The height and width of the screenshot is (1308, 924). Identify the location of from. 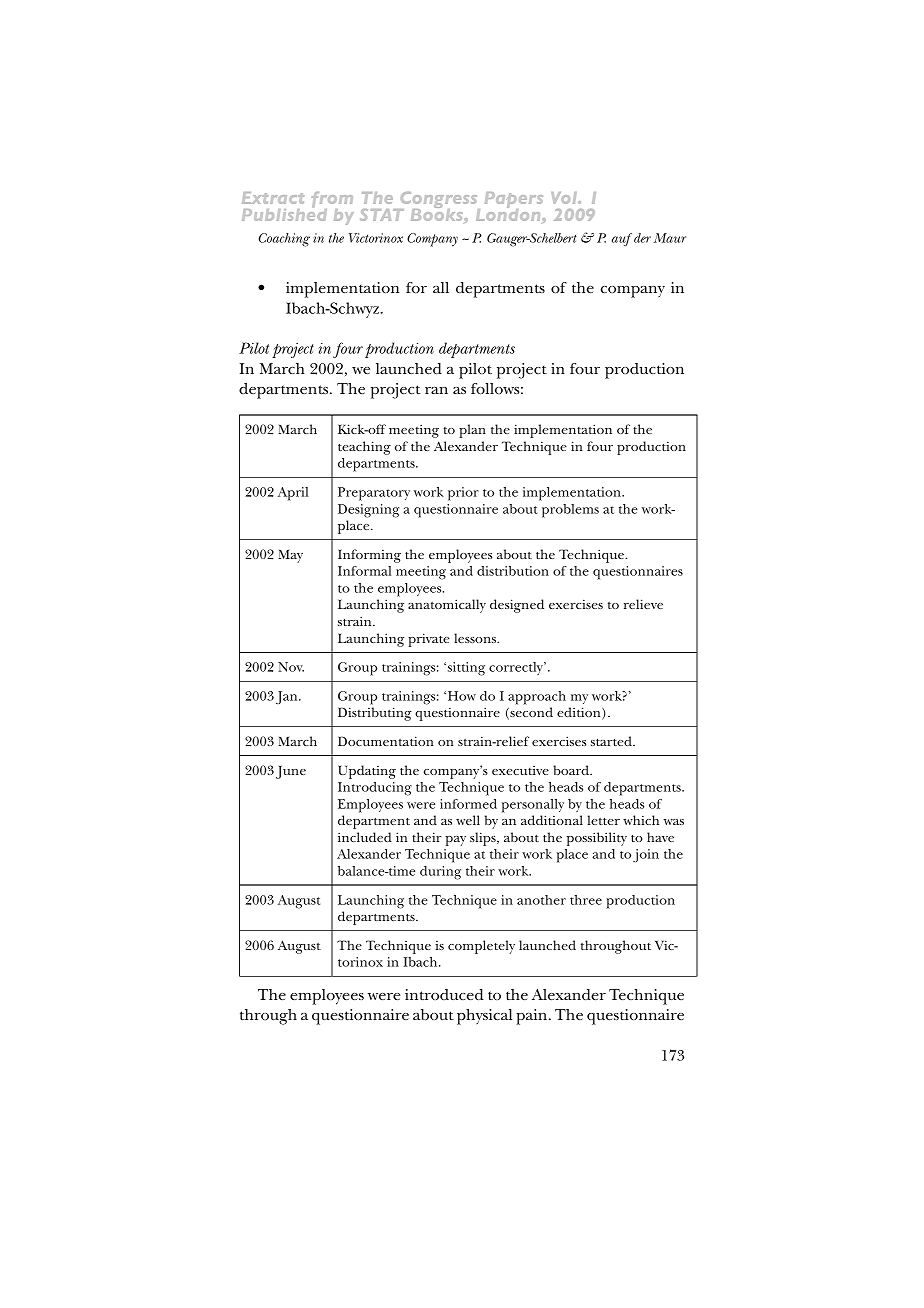
(332, 201).
